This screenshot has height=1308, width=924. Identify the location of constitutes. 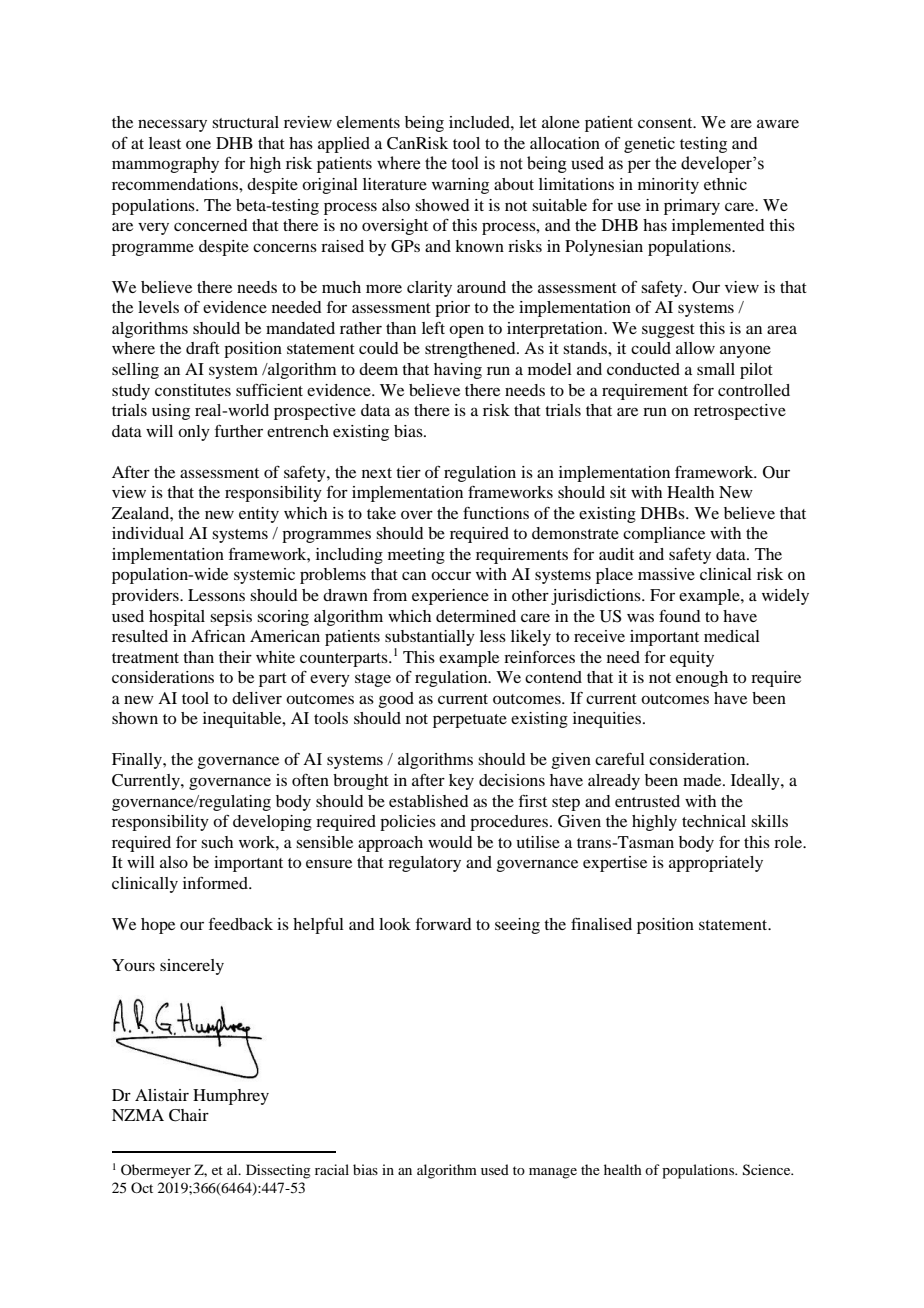
(193, 390).
